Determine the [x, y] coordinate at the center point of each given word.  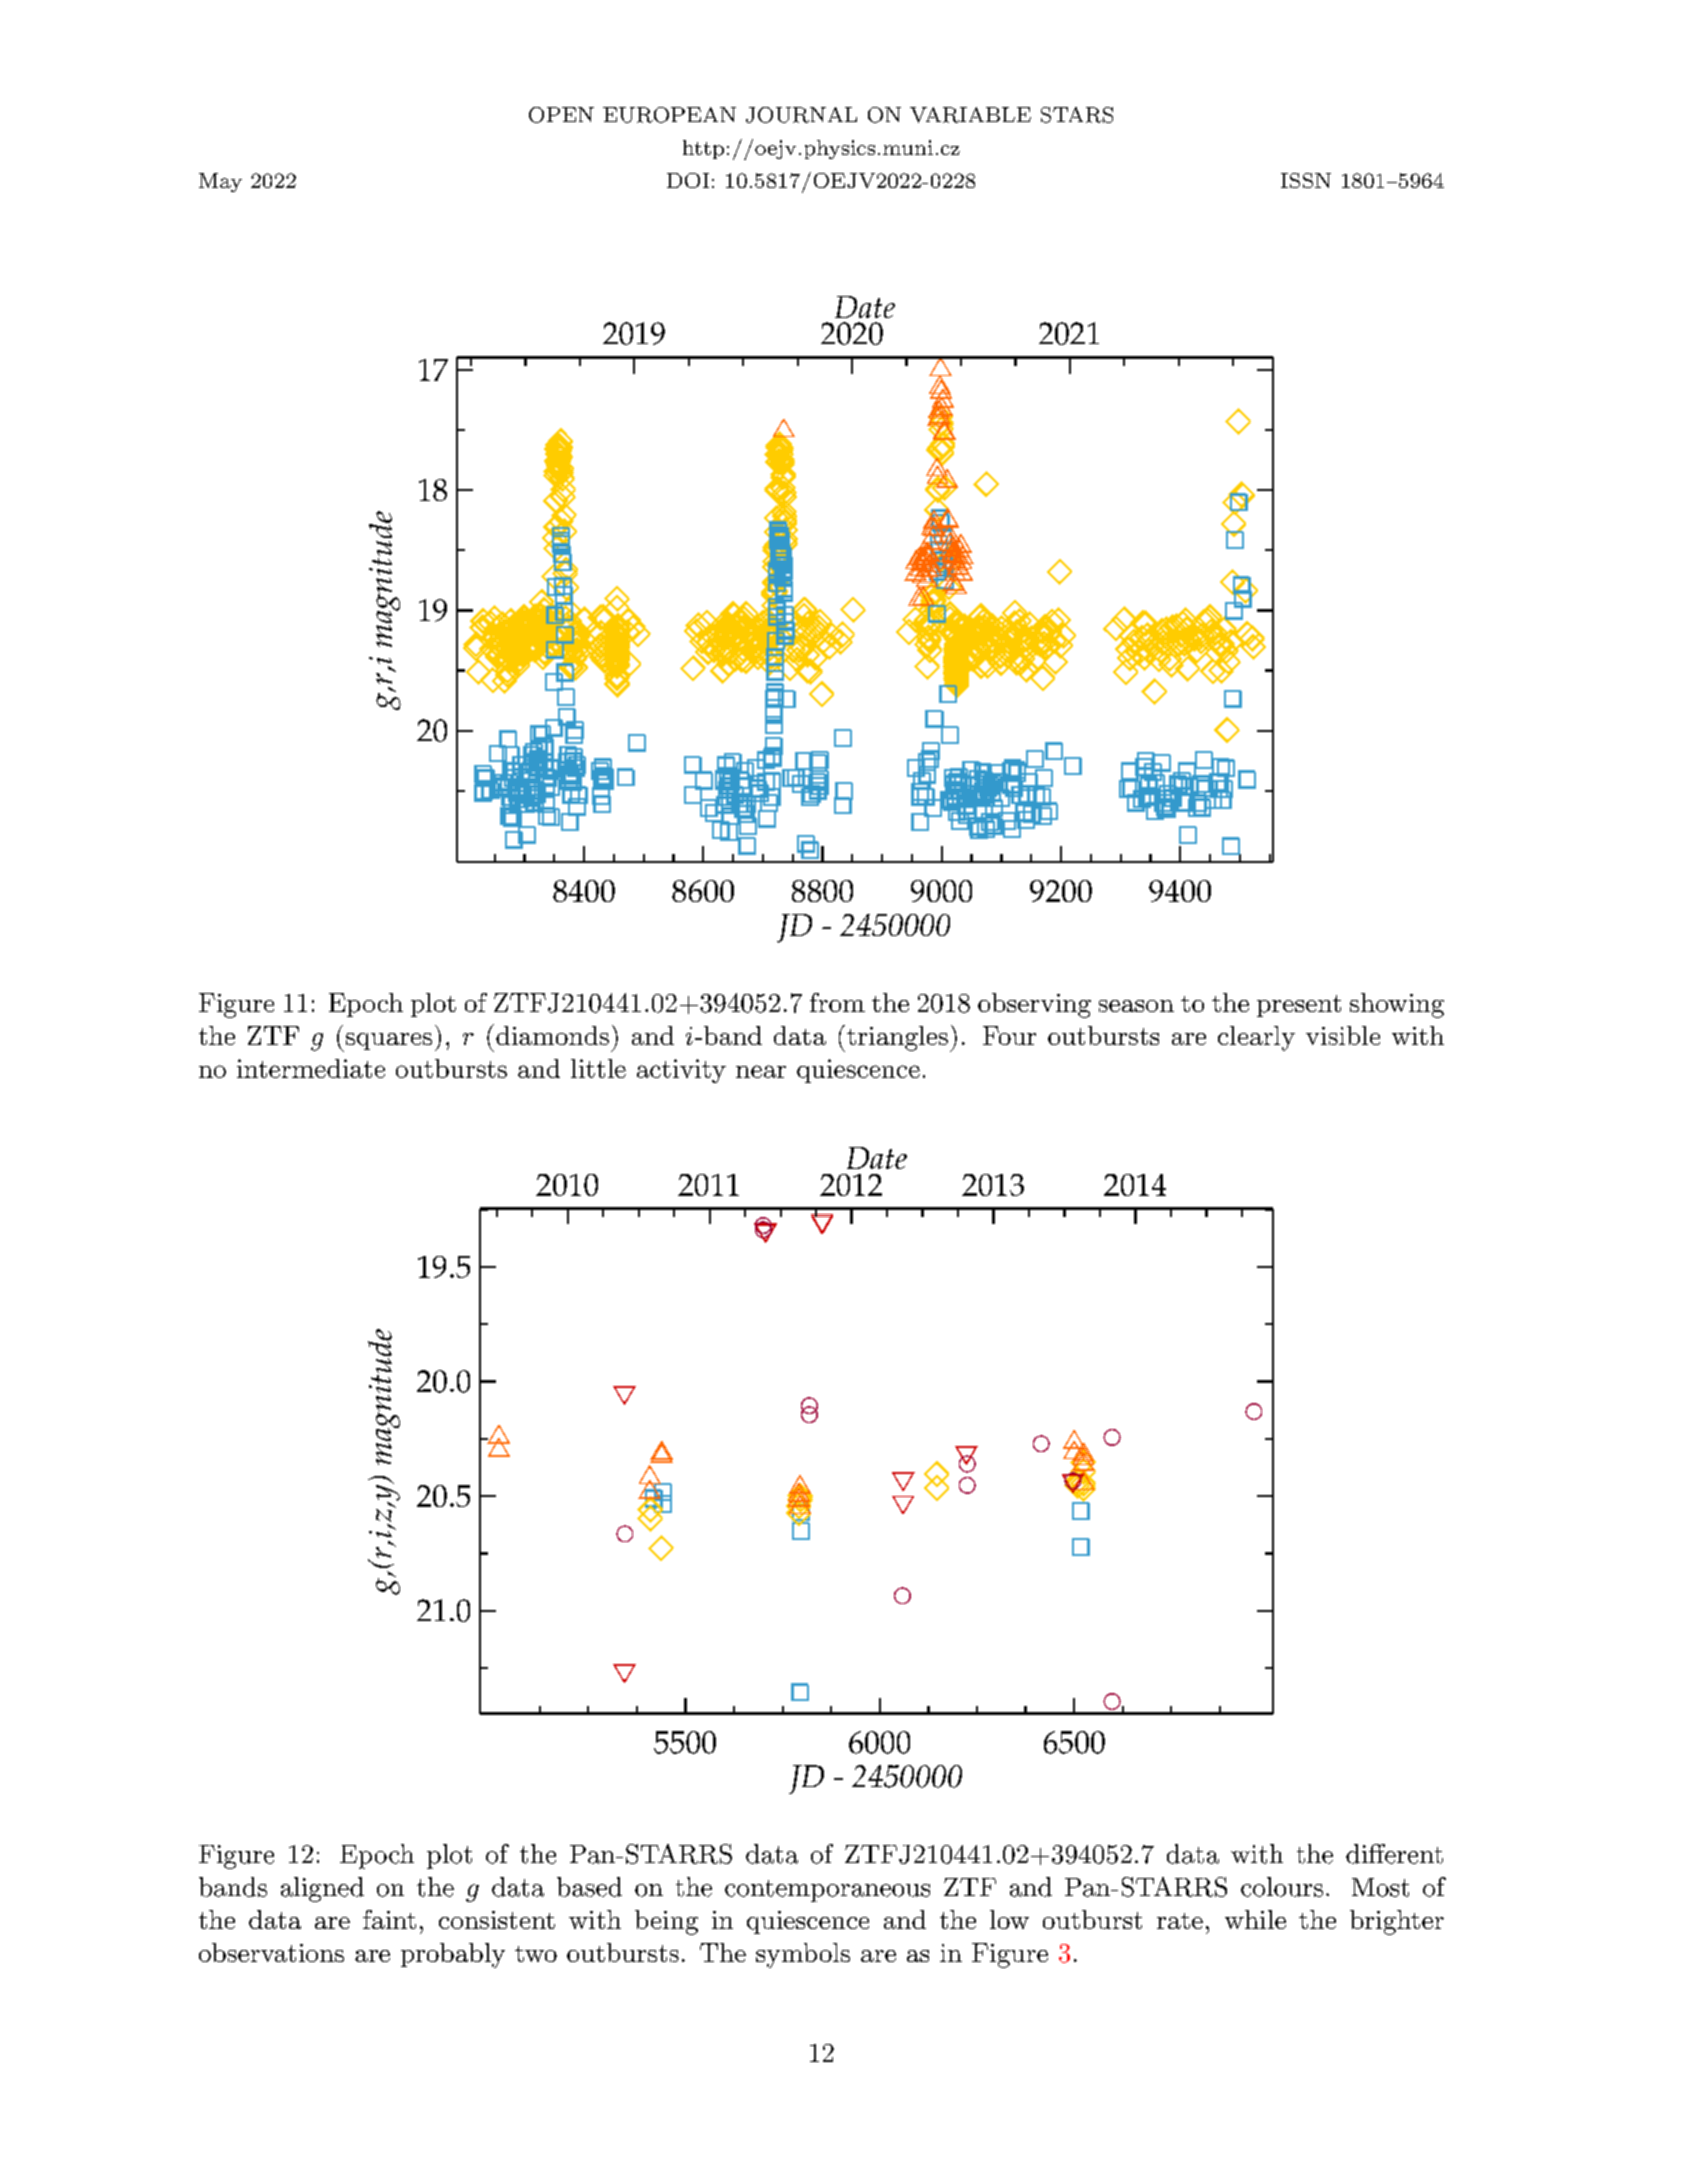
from [837, 1002]
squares [389, 1041]
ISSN [1306, 180]
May [220, 182]
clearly [1256, 1038]
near [761, 1071]
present [1299, 1006]
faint [389, 1919]
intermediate [311, 1068]
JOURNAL [801, 115]
